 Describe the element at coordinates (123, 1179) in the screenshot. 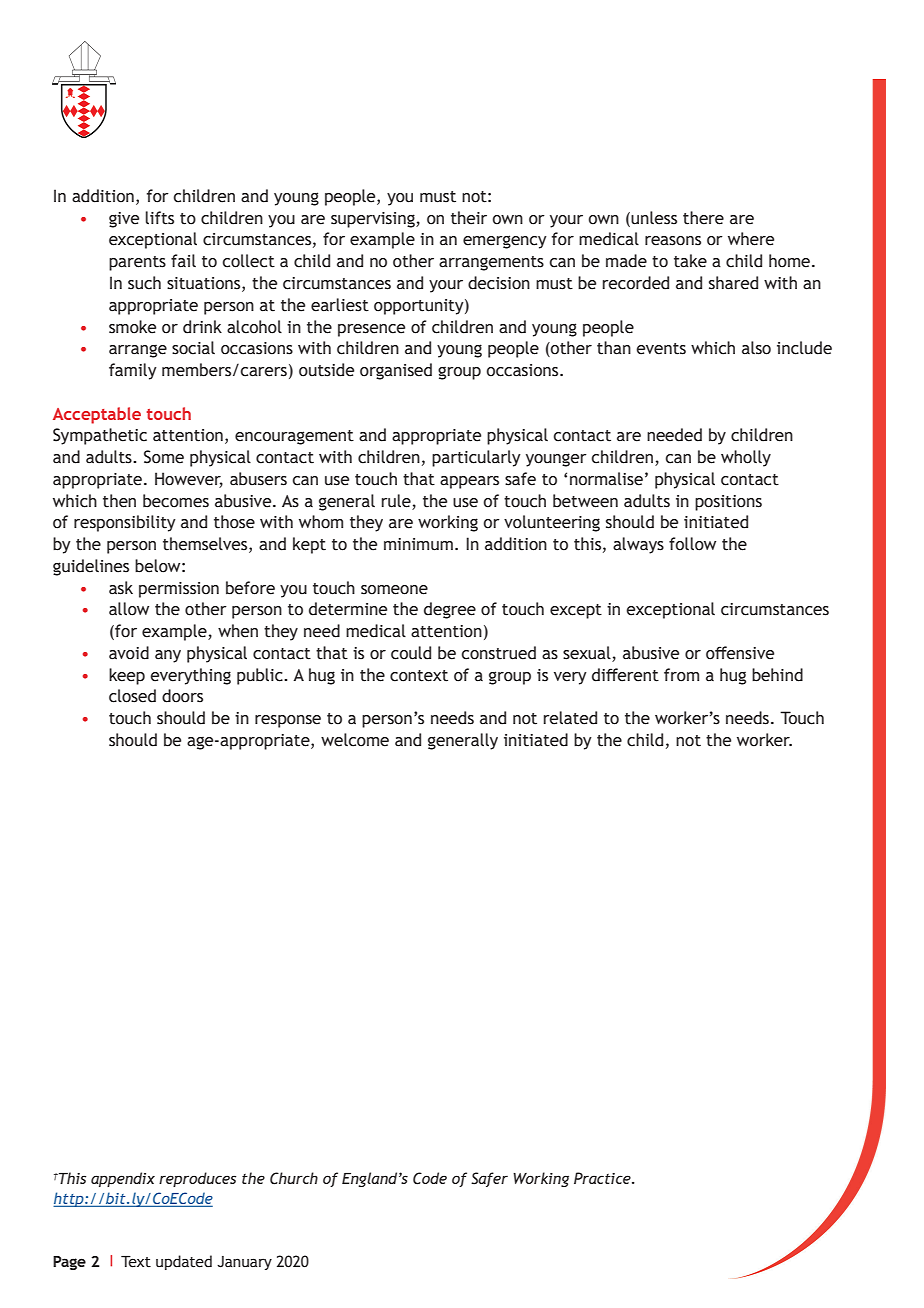

I see `appendix` at that location.
